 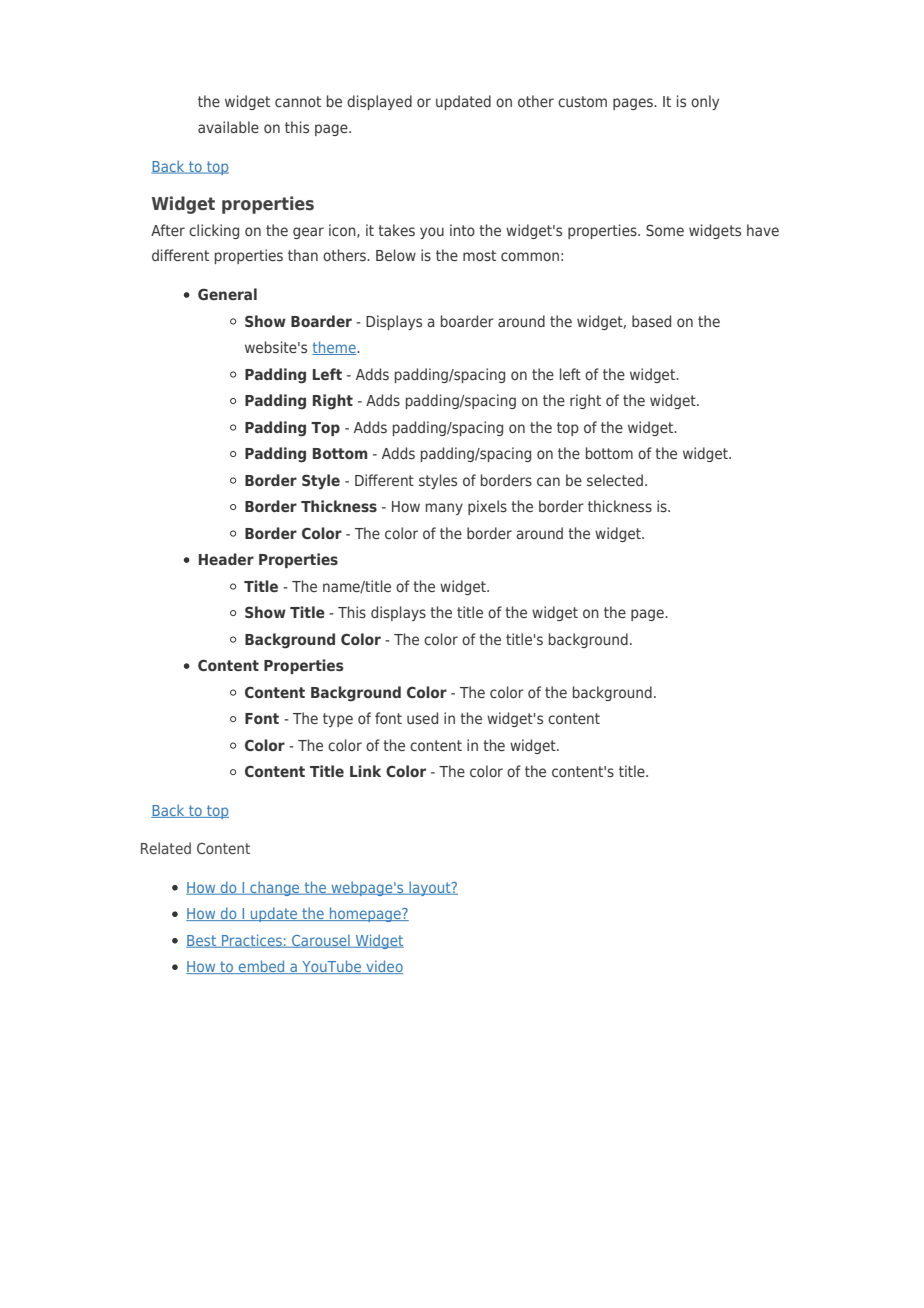 I want to click on many, so click(x=444, y=509).
